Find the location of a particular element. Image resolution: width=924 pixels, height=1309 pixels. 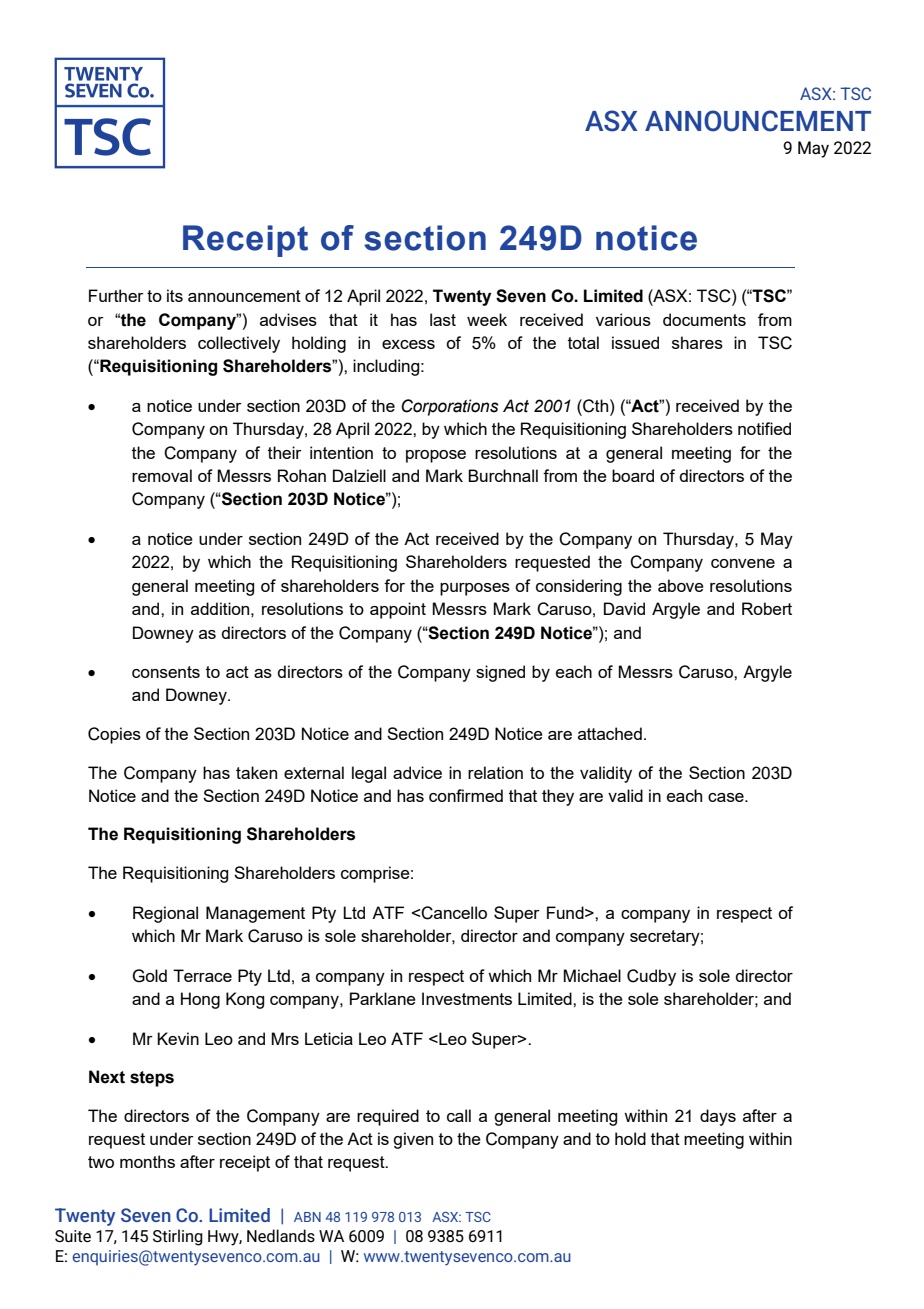

its is located at coordinates (175, 295).
